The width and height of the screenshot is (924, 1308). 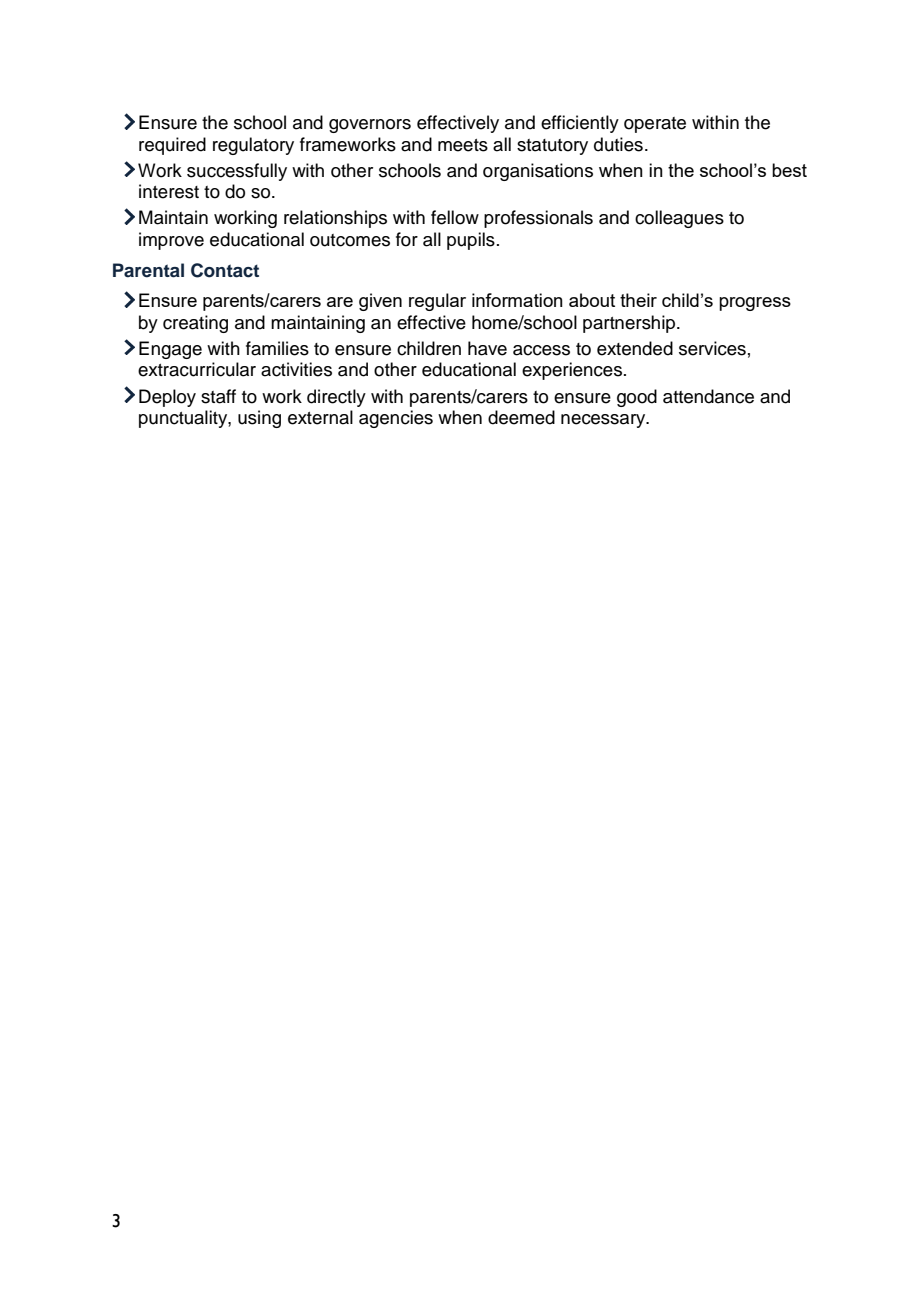 I want to click on operate, so click(x=655, y=125).
